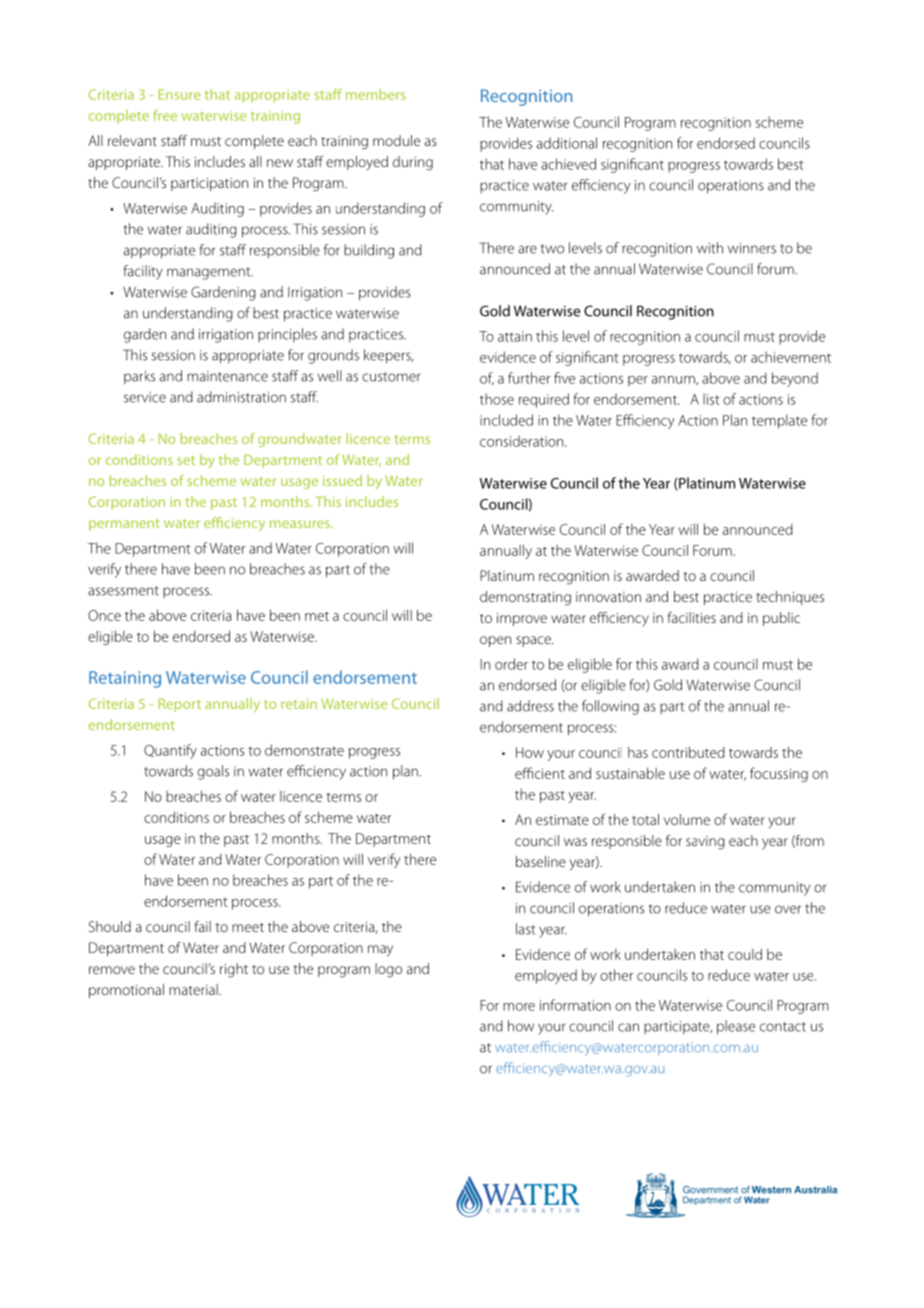  What do you see at coordinates (519, 1007) in the document?
I see `more` at bounding box center [519, 1007].
